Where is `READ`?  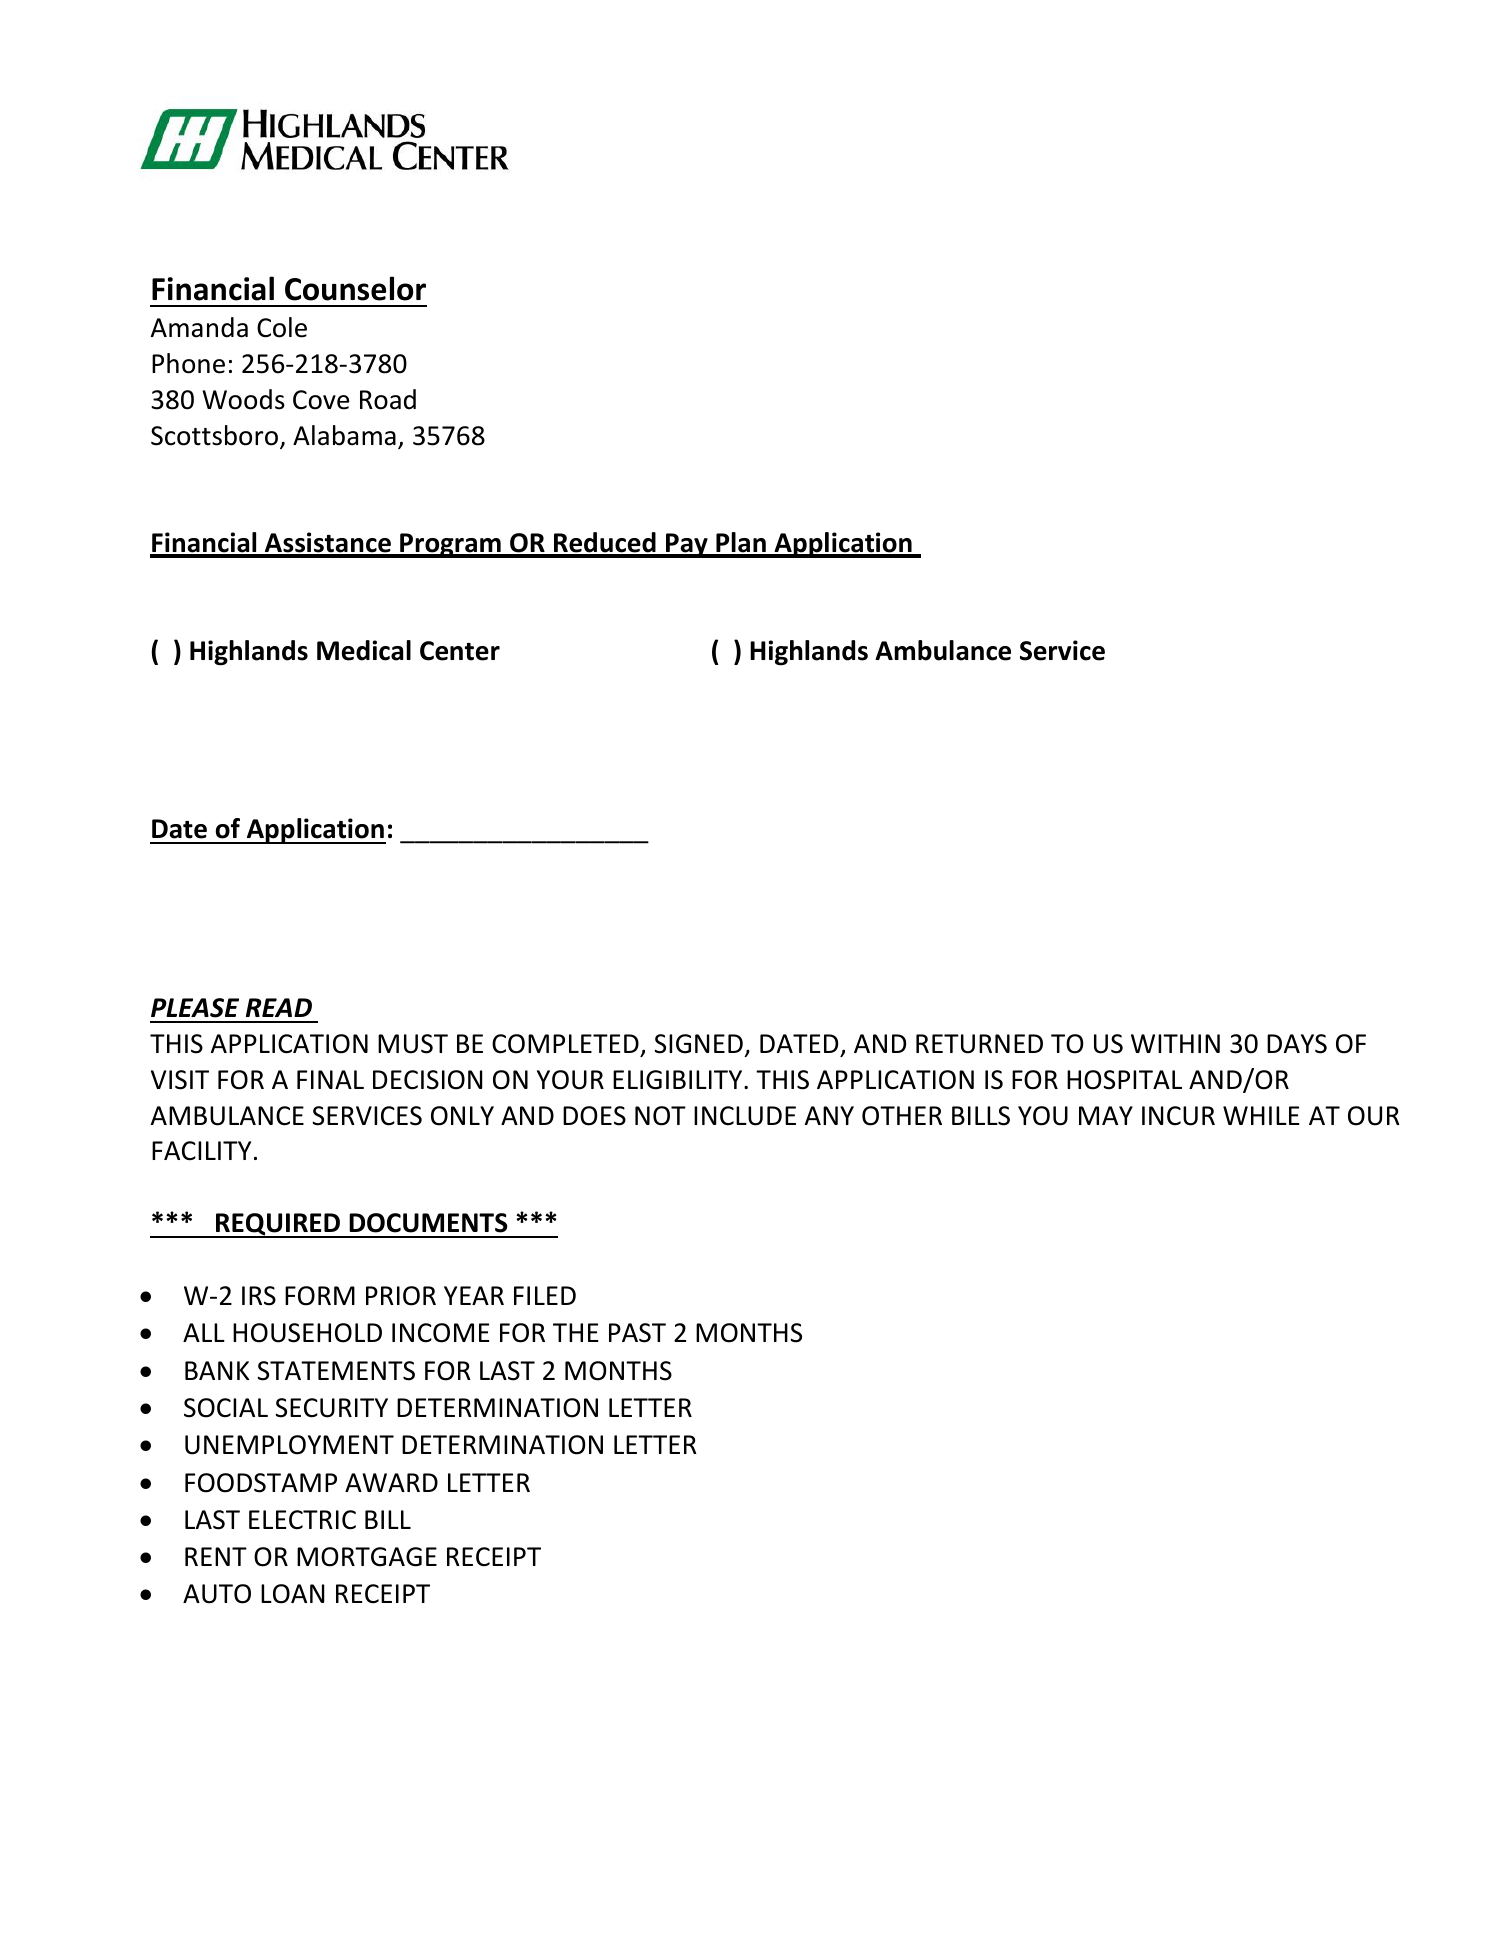 READ is located at coordinates (279, 1007).
